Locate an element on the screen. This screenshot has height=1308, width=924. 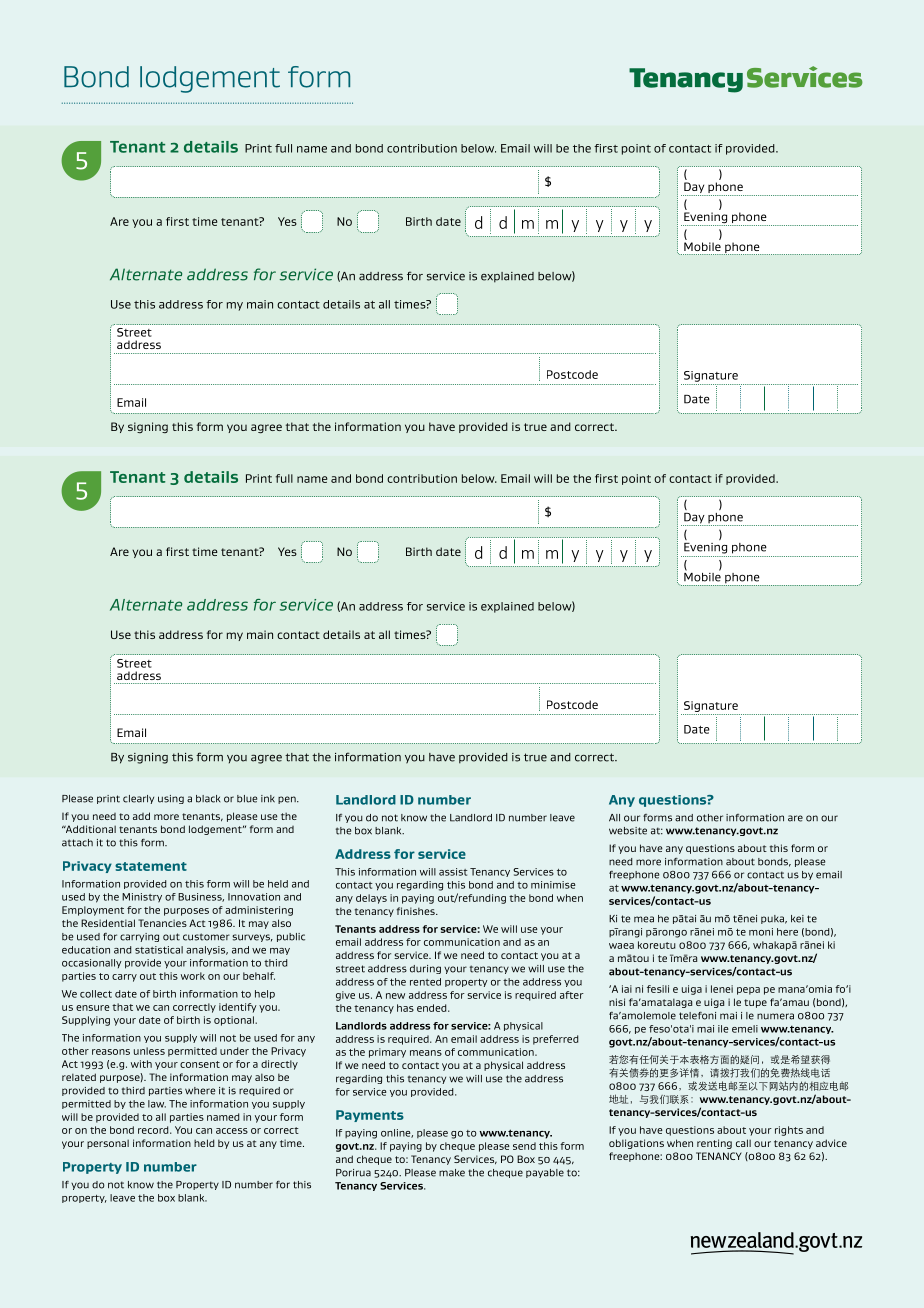
using is located at coordinates (171, 799).
